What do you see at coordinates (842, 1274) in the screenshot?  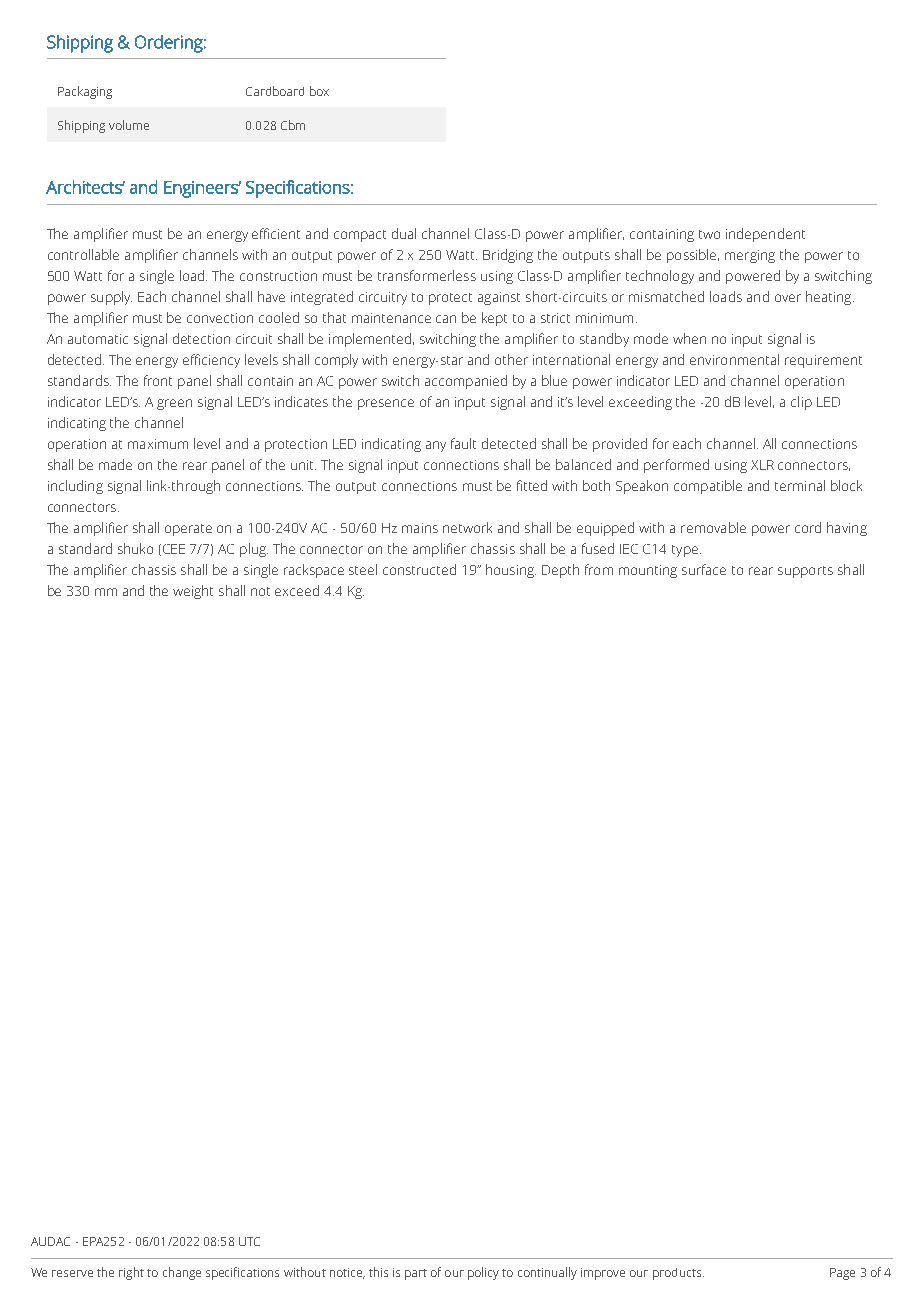 I see `Page` at bounding box center [842, 1274].
